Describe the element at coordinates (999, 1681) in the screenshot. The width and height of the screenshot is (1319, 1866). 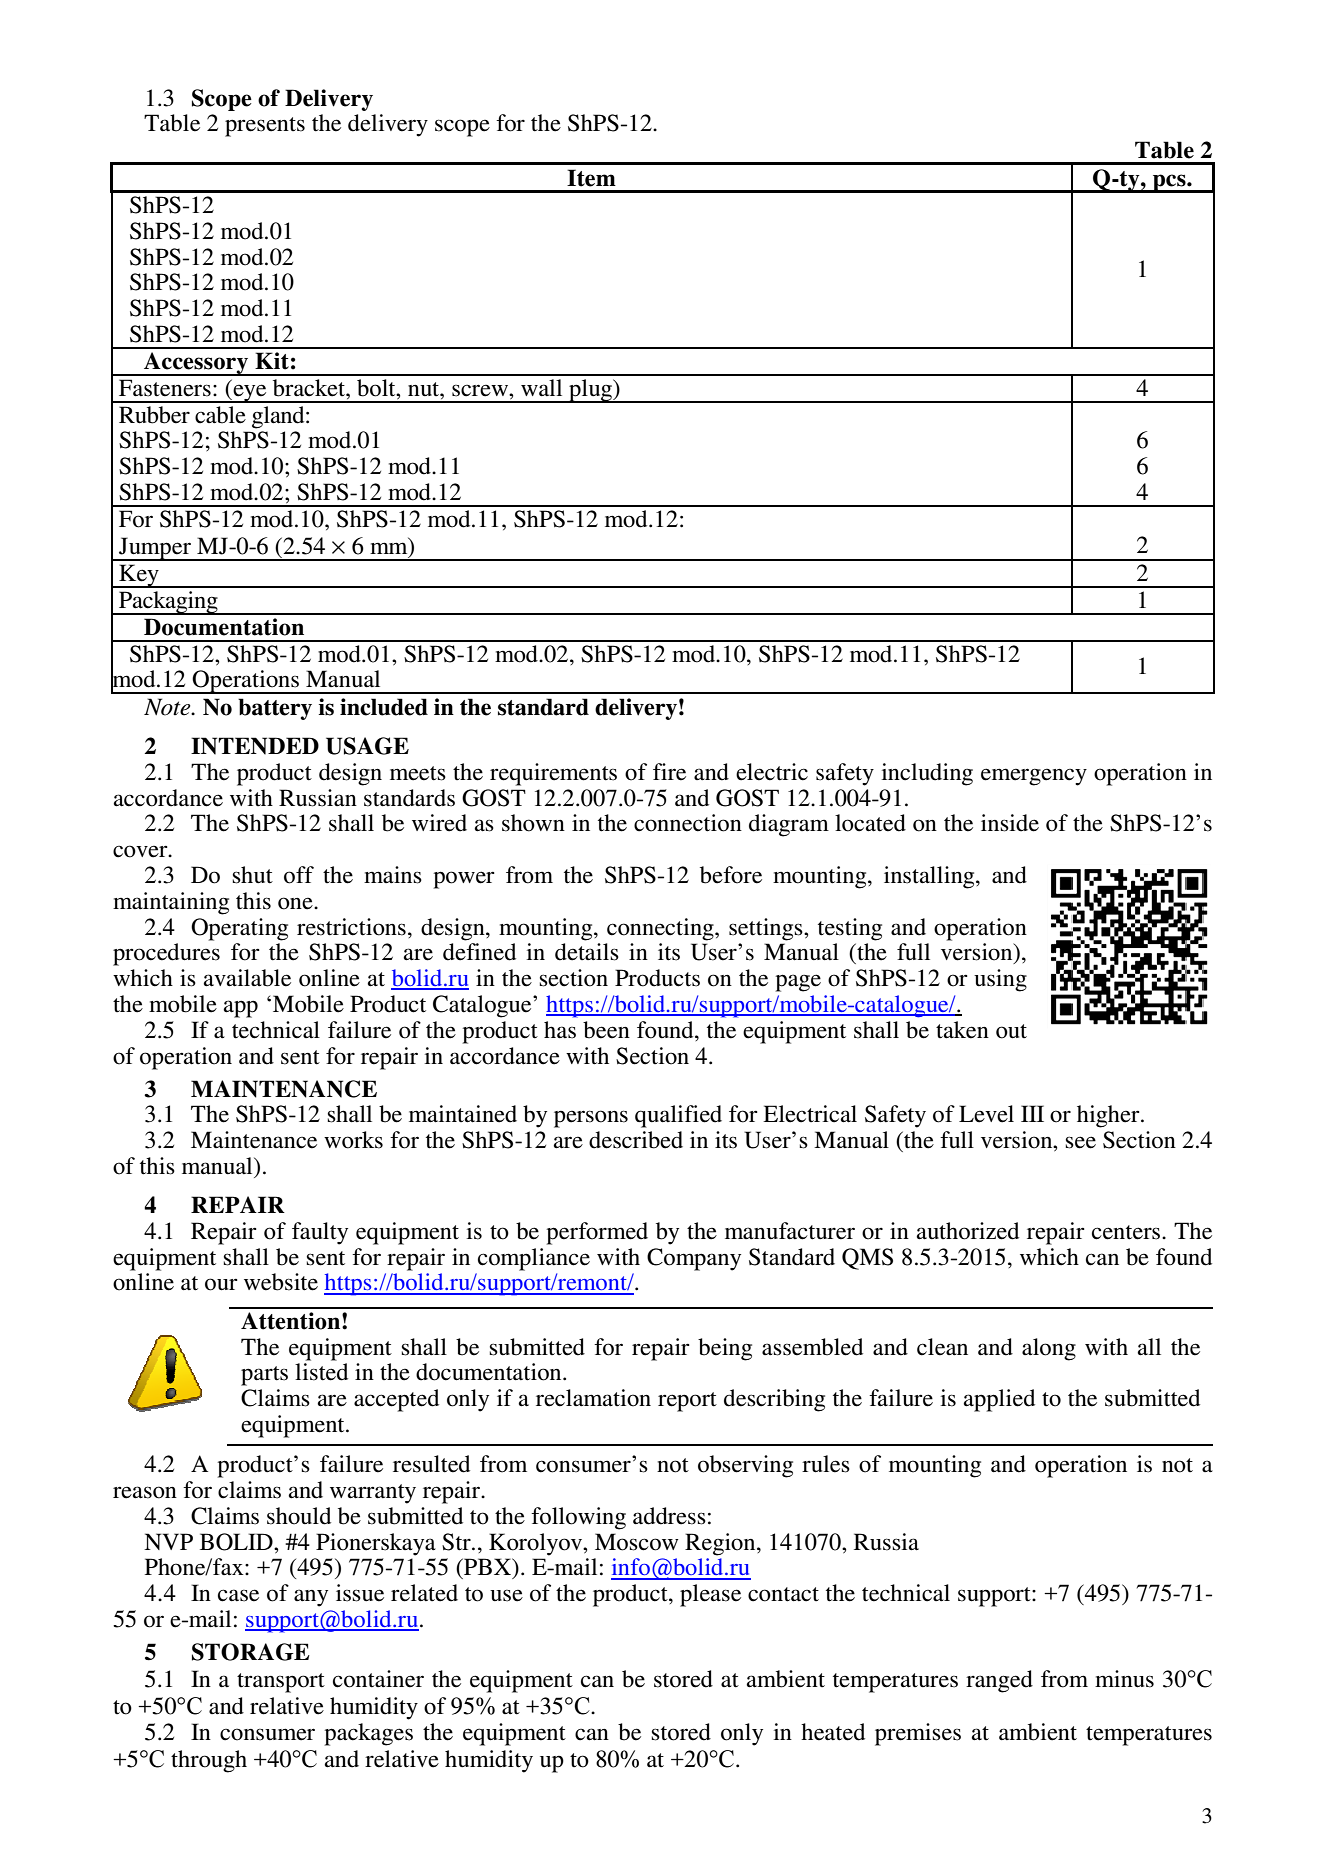
I see `ranged` at that location.
